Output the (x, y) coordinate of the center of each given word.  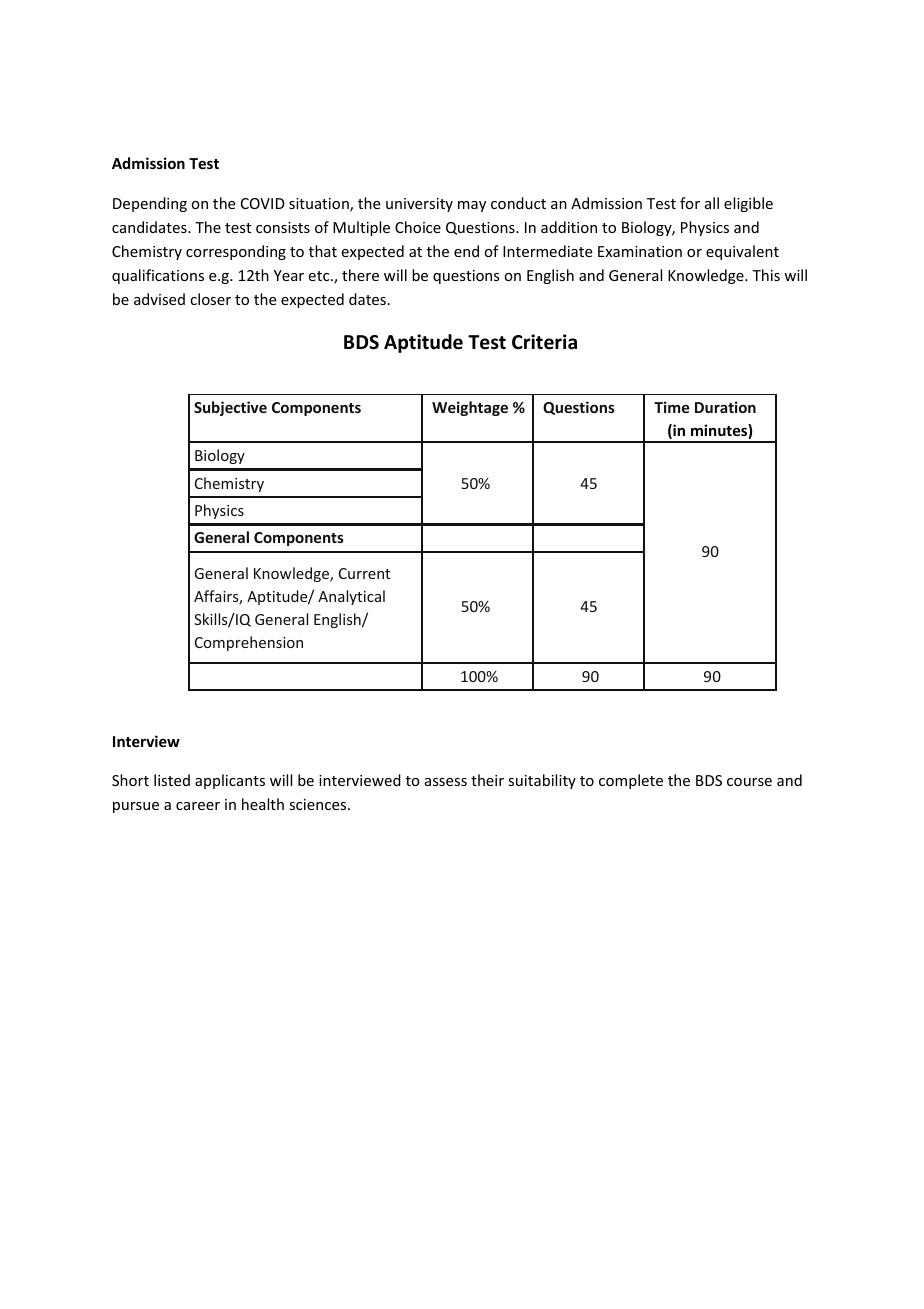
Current (364, 573)
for (690, 203)
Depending (150, 204)
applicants (230, 781)
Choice (418, 227)
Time (671, 407)
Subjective (230, 408)
